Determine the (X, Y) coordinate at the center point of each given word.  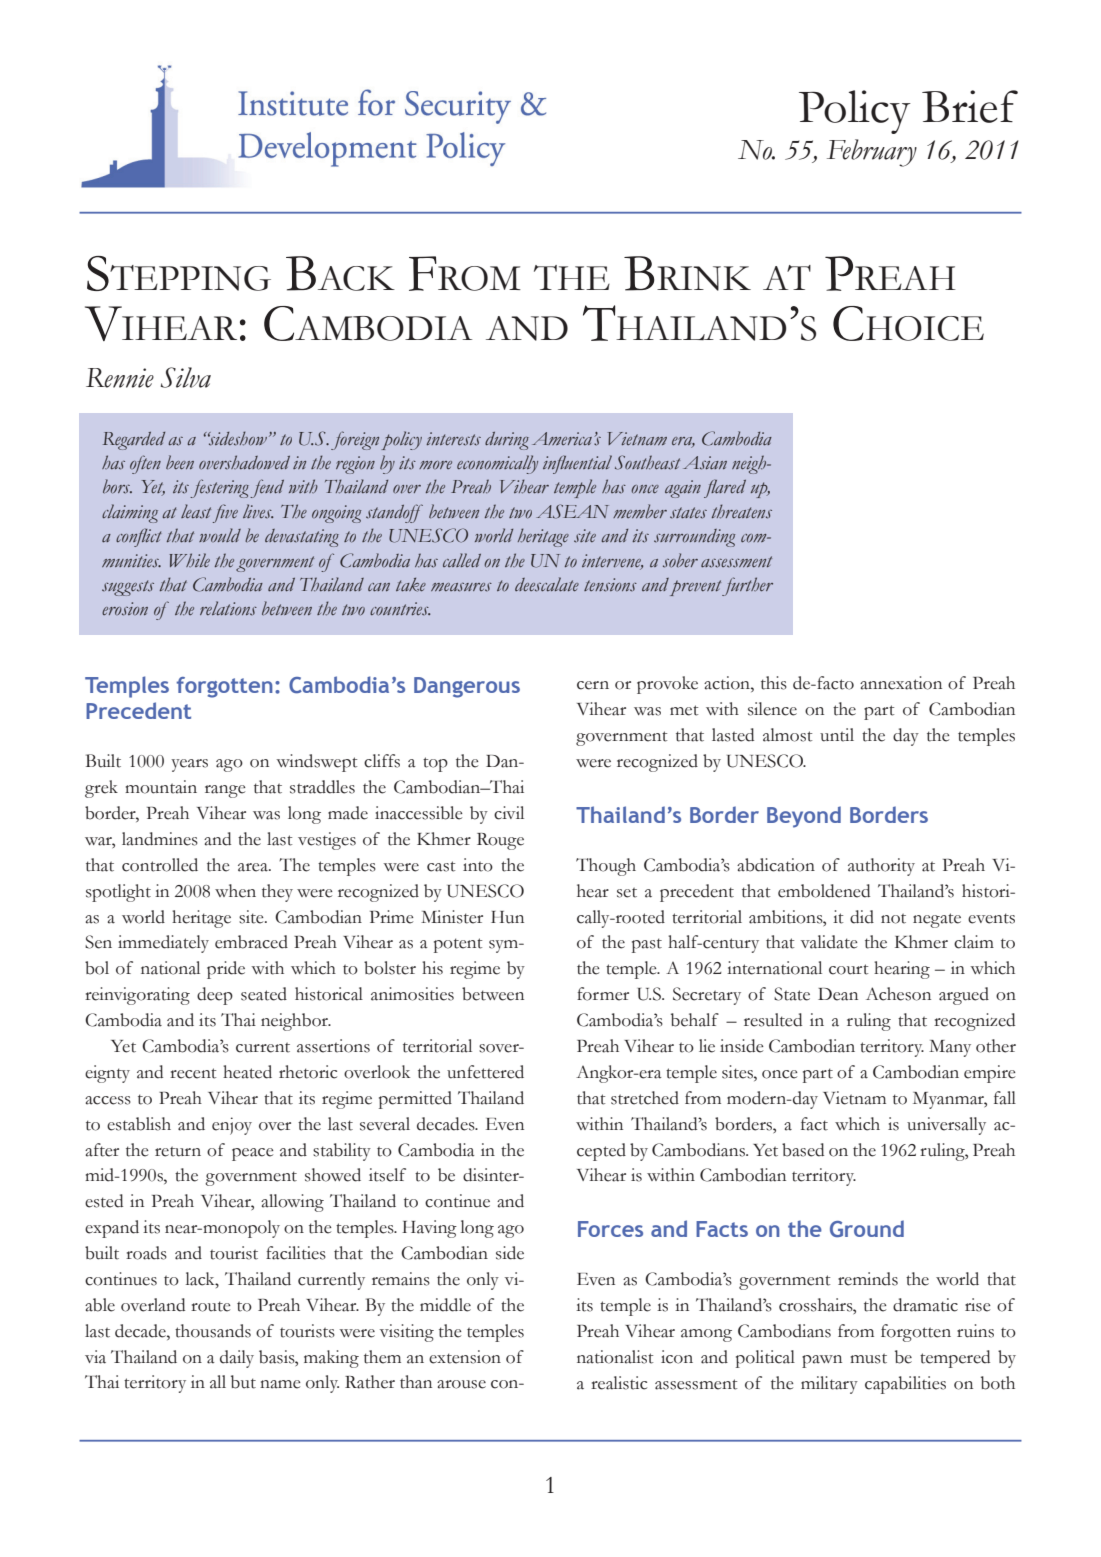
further (747, 586)
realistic (619, 1383)
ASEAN (572, 511)
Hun (507, 917)
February (872, 153)
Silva (186, 377)
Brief (970, 106)
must (868, 1358)
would (220, 535)
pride (226, 970)
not (893, 918)
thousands (213, 1331)
